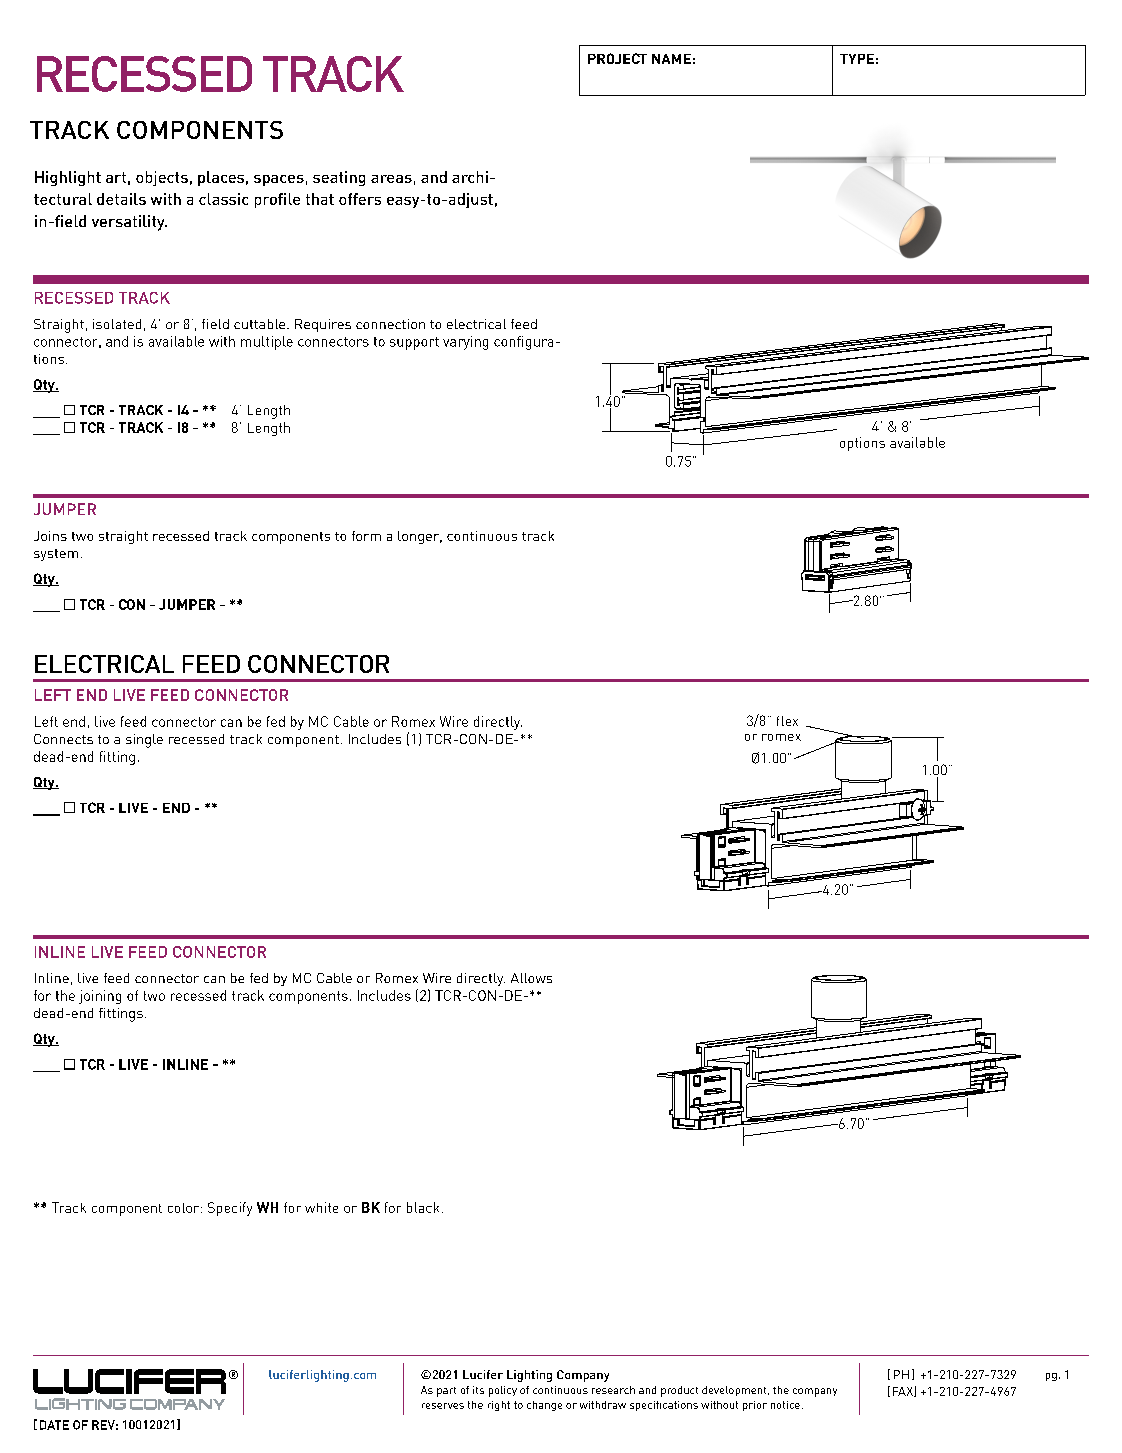 The image size is (1122, 1453). What do you see at coordinates (100, 997) in the page?
I see `joining` at bounding box center [100, 997].
